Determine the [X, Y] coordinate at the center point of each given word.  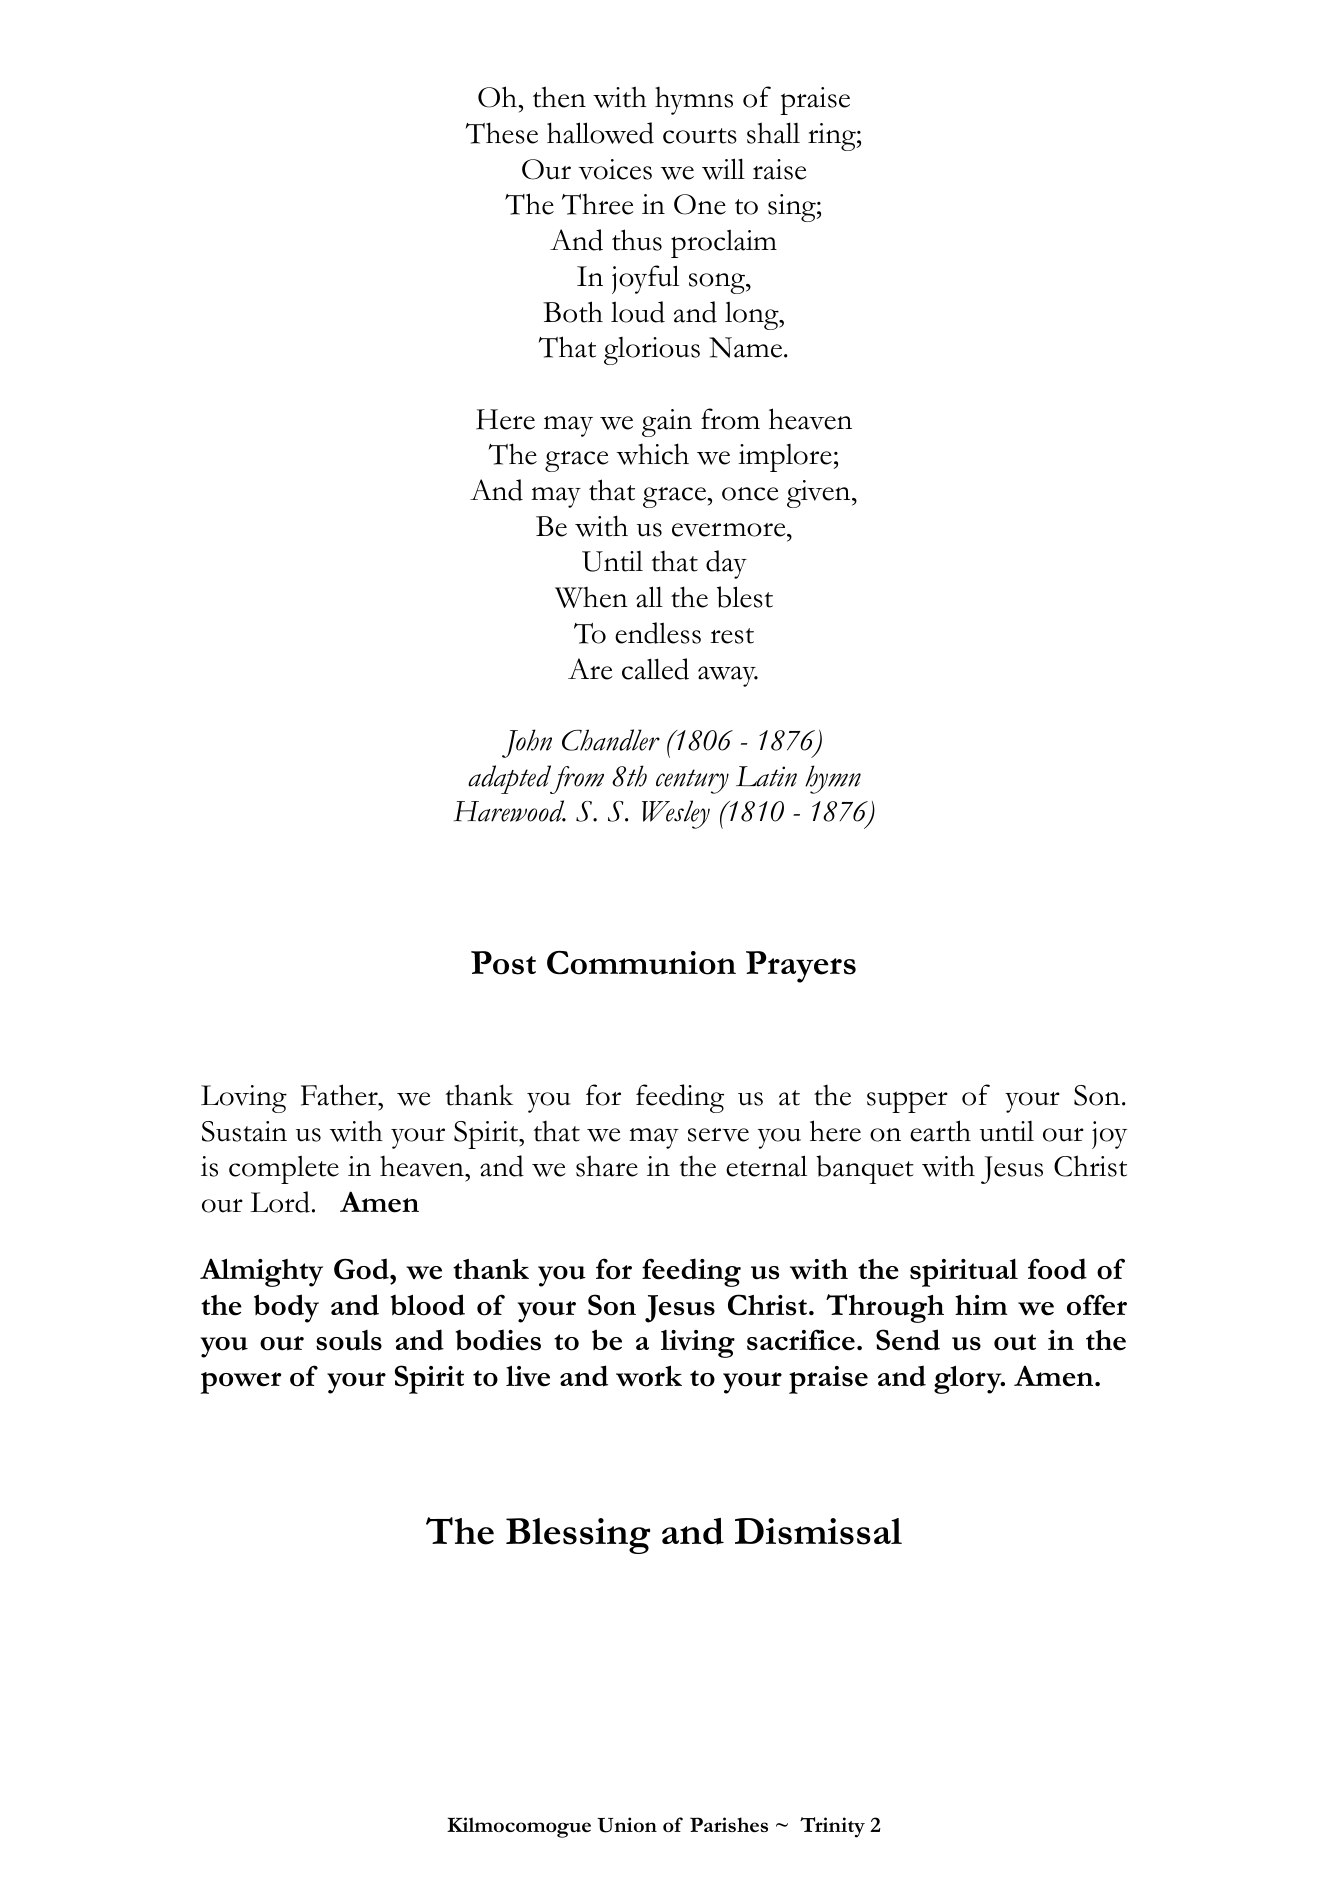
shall [773, 133]
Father [340, 1095]
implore [785, 458]
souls [349, 1340]
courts [700, 136]
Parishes [729, 1824]
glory [969, 1379]
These [502, 133]
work [649, 1376]
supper [907, 1102]
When [591, 597]
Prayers [801, 967]
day [726, 564]
